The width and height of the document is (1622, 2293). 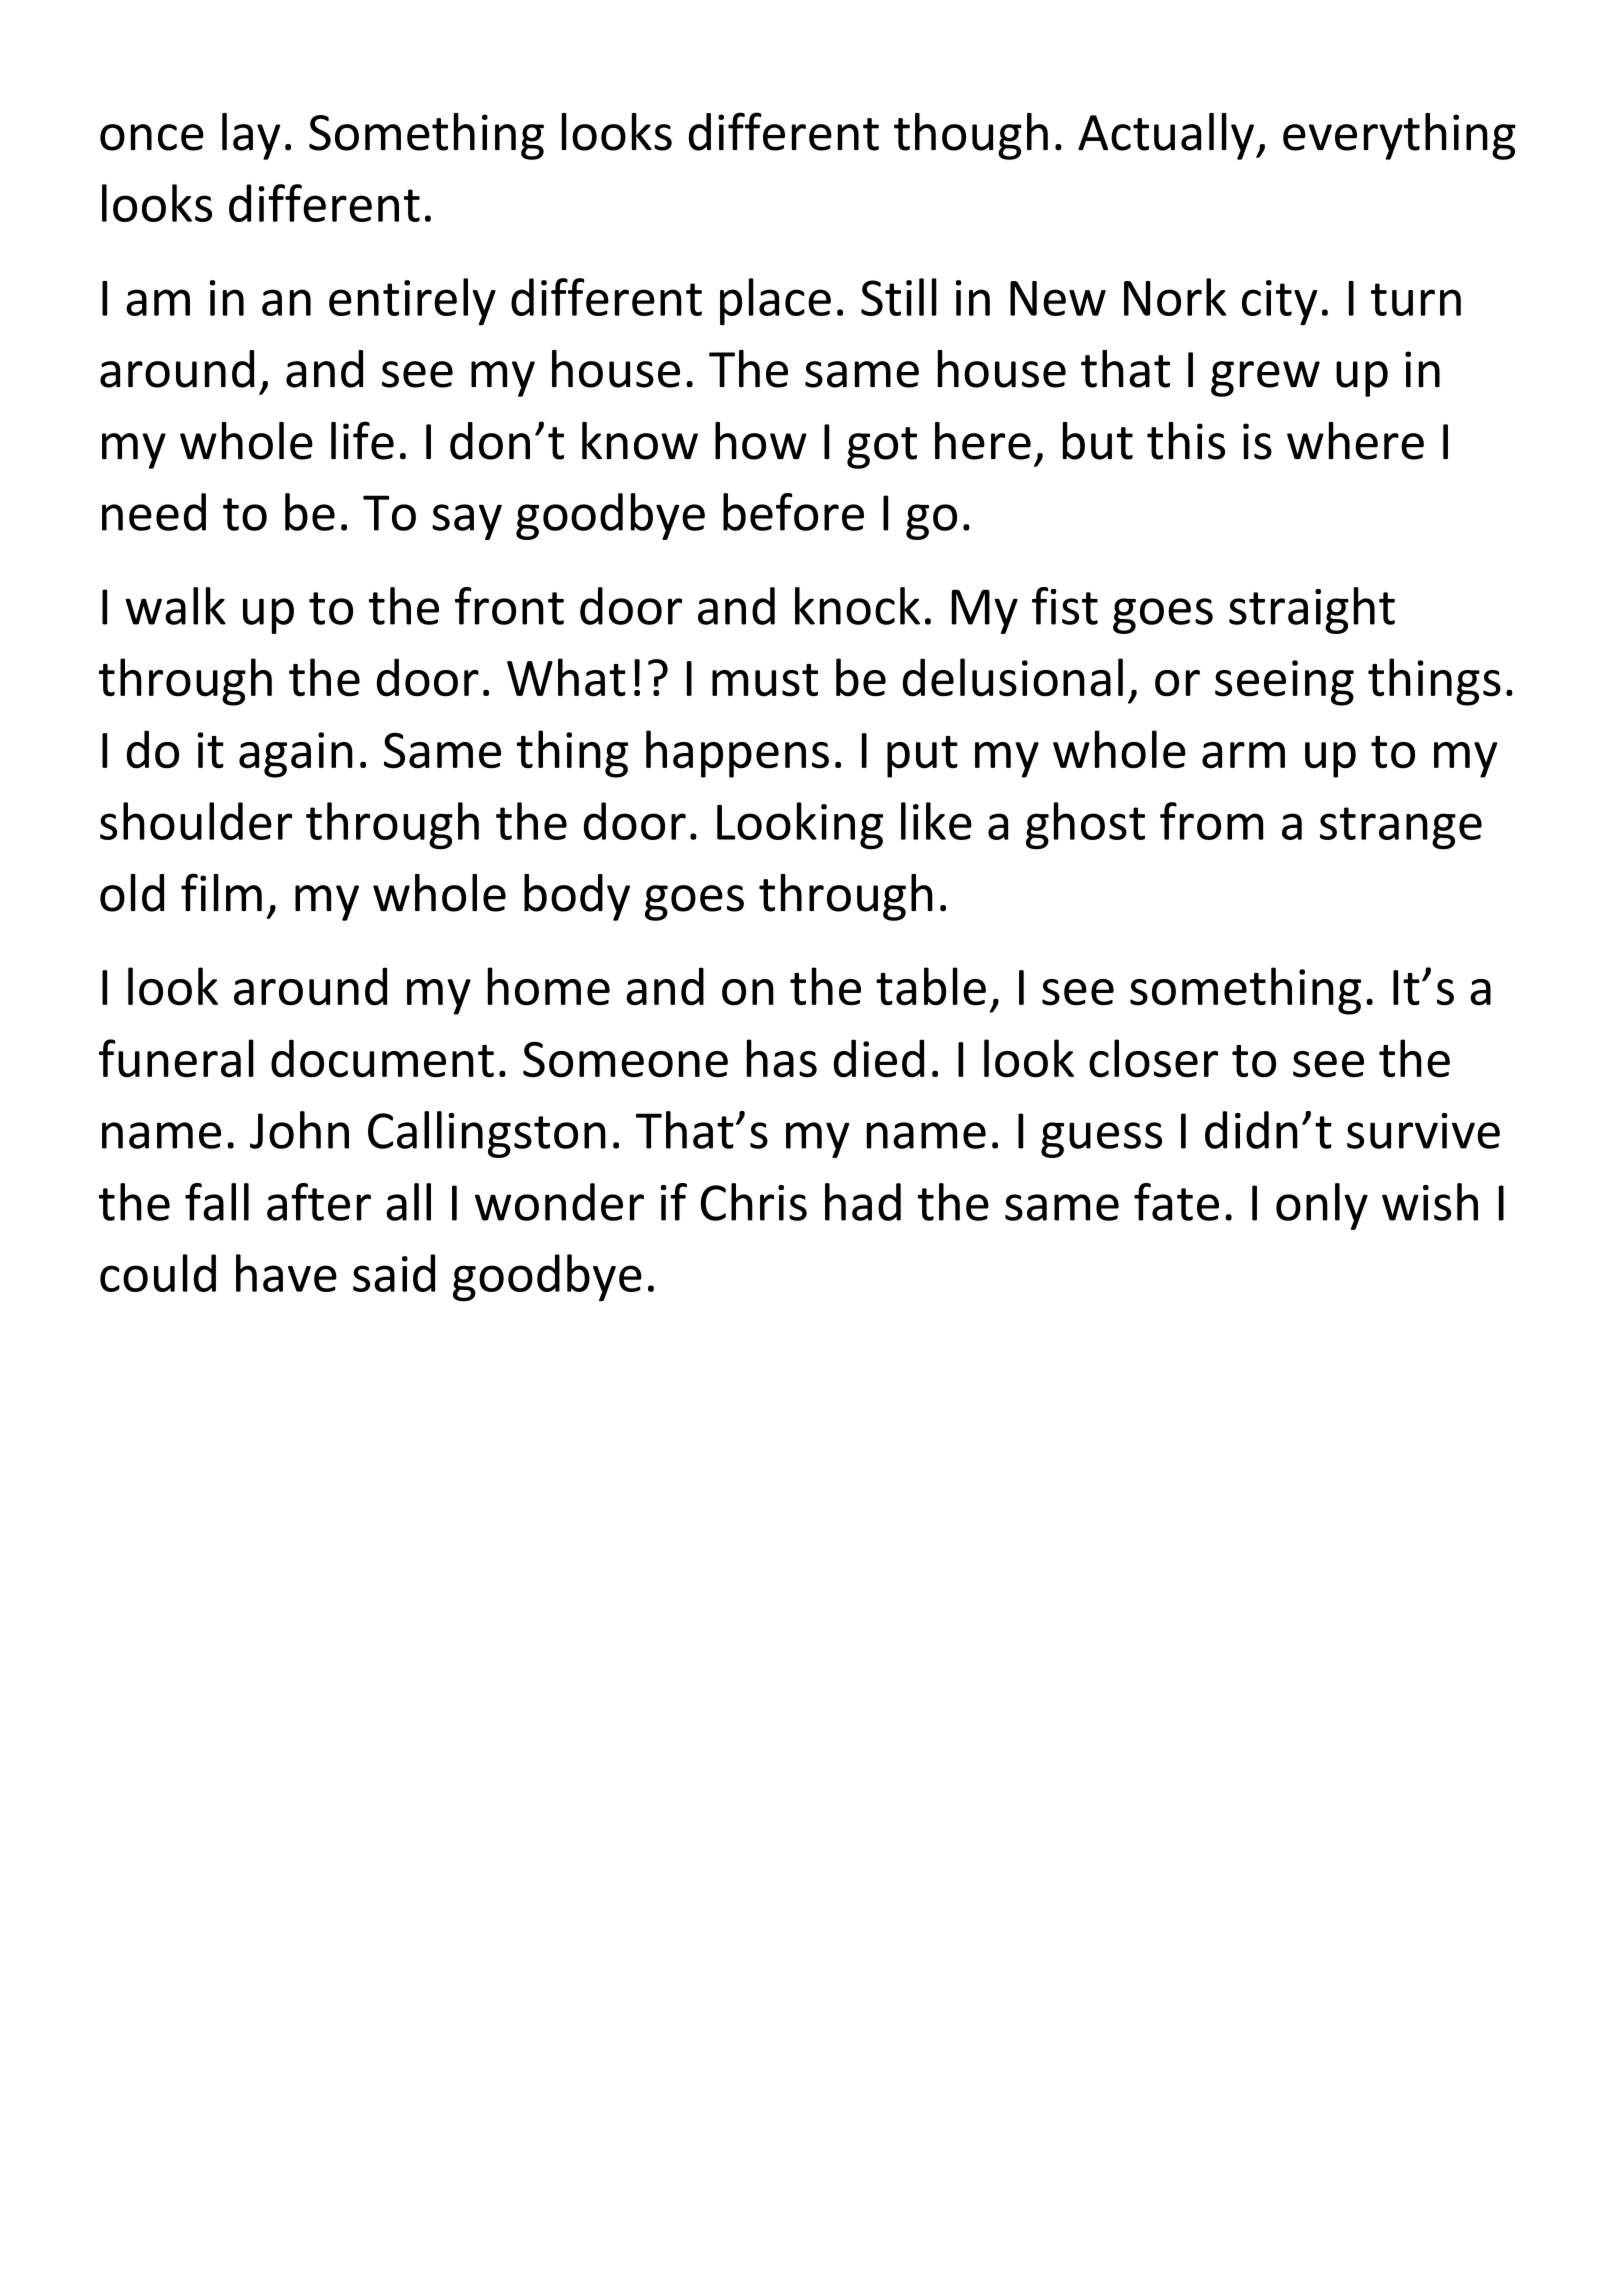 I want to click on though, so click(x=971, y=136).
